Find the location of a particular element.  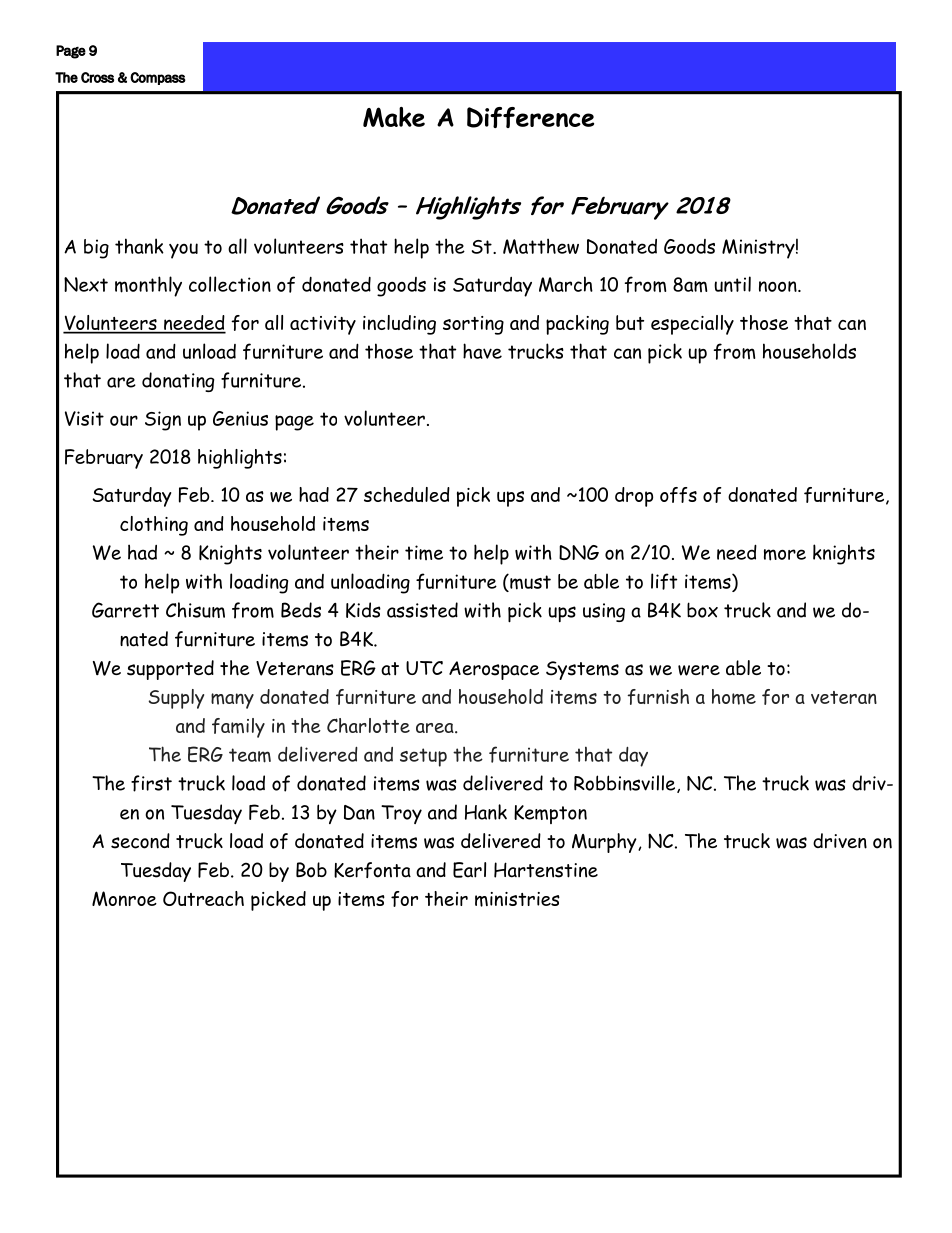

clothing is located at coordinates (154, 526).
